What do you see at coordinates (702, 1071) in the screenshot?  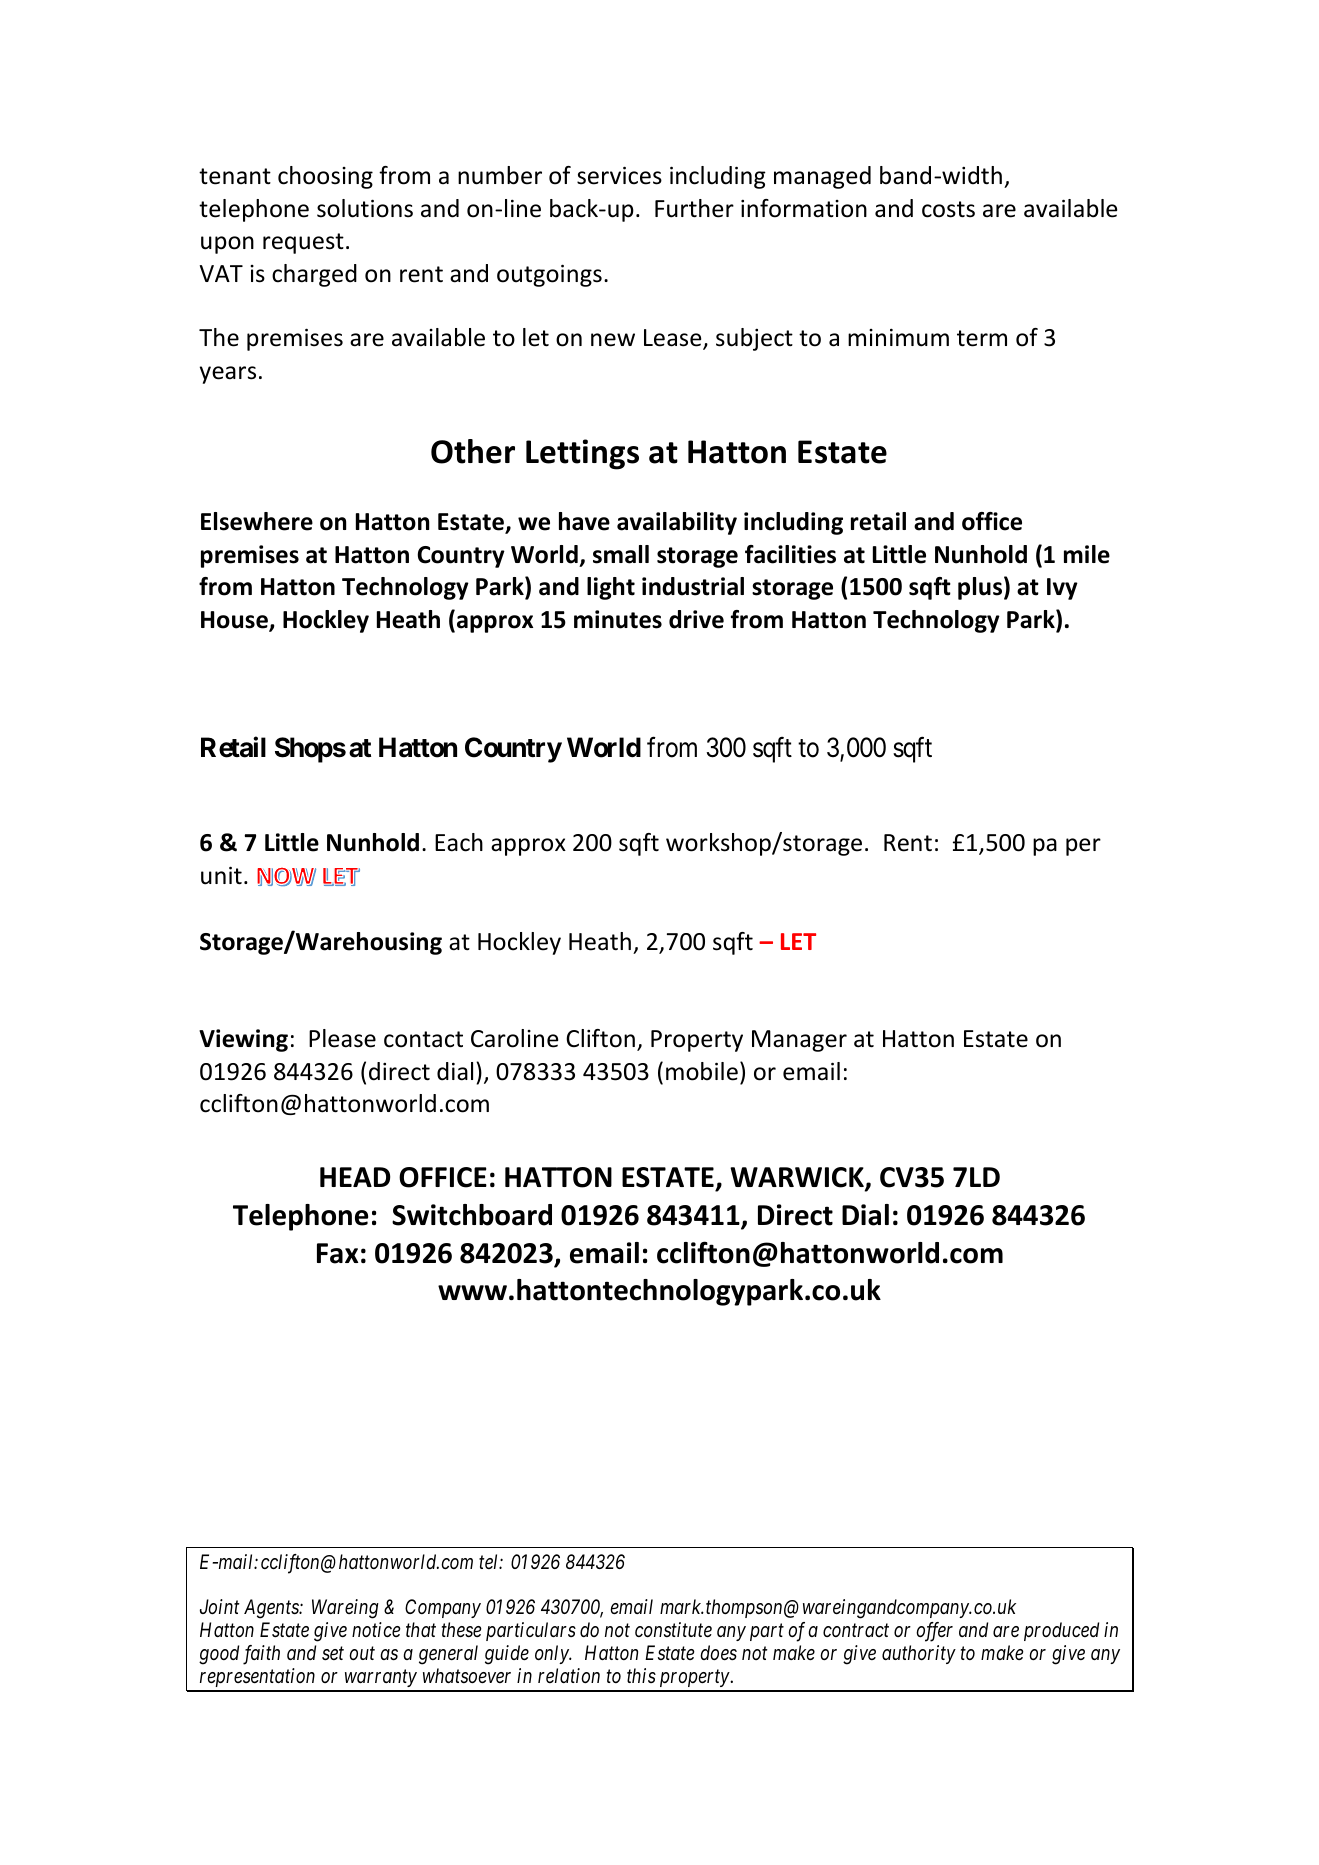 I see `mobile` at bounding box center [702, 1071].
